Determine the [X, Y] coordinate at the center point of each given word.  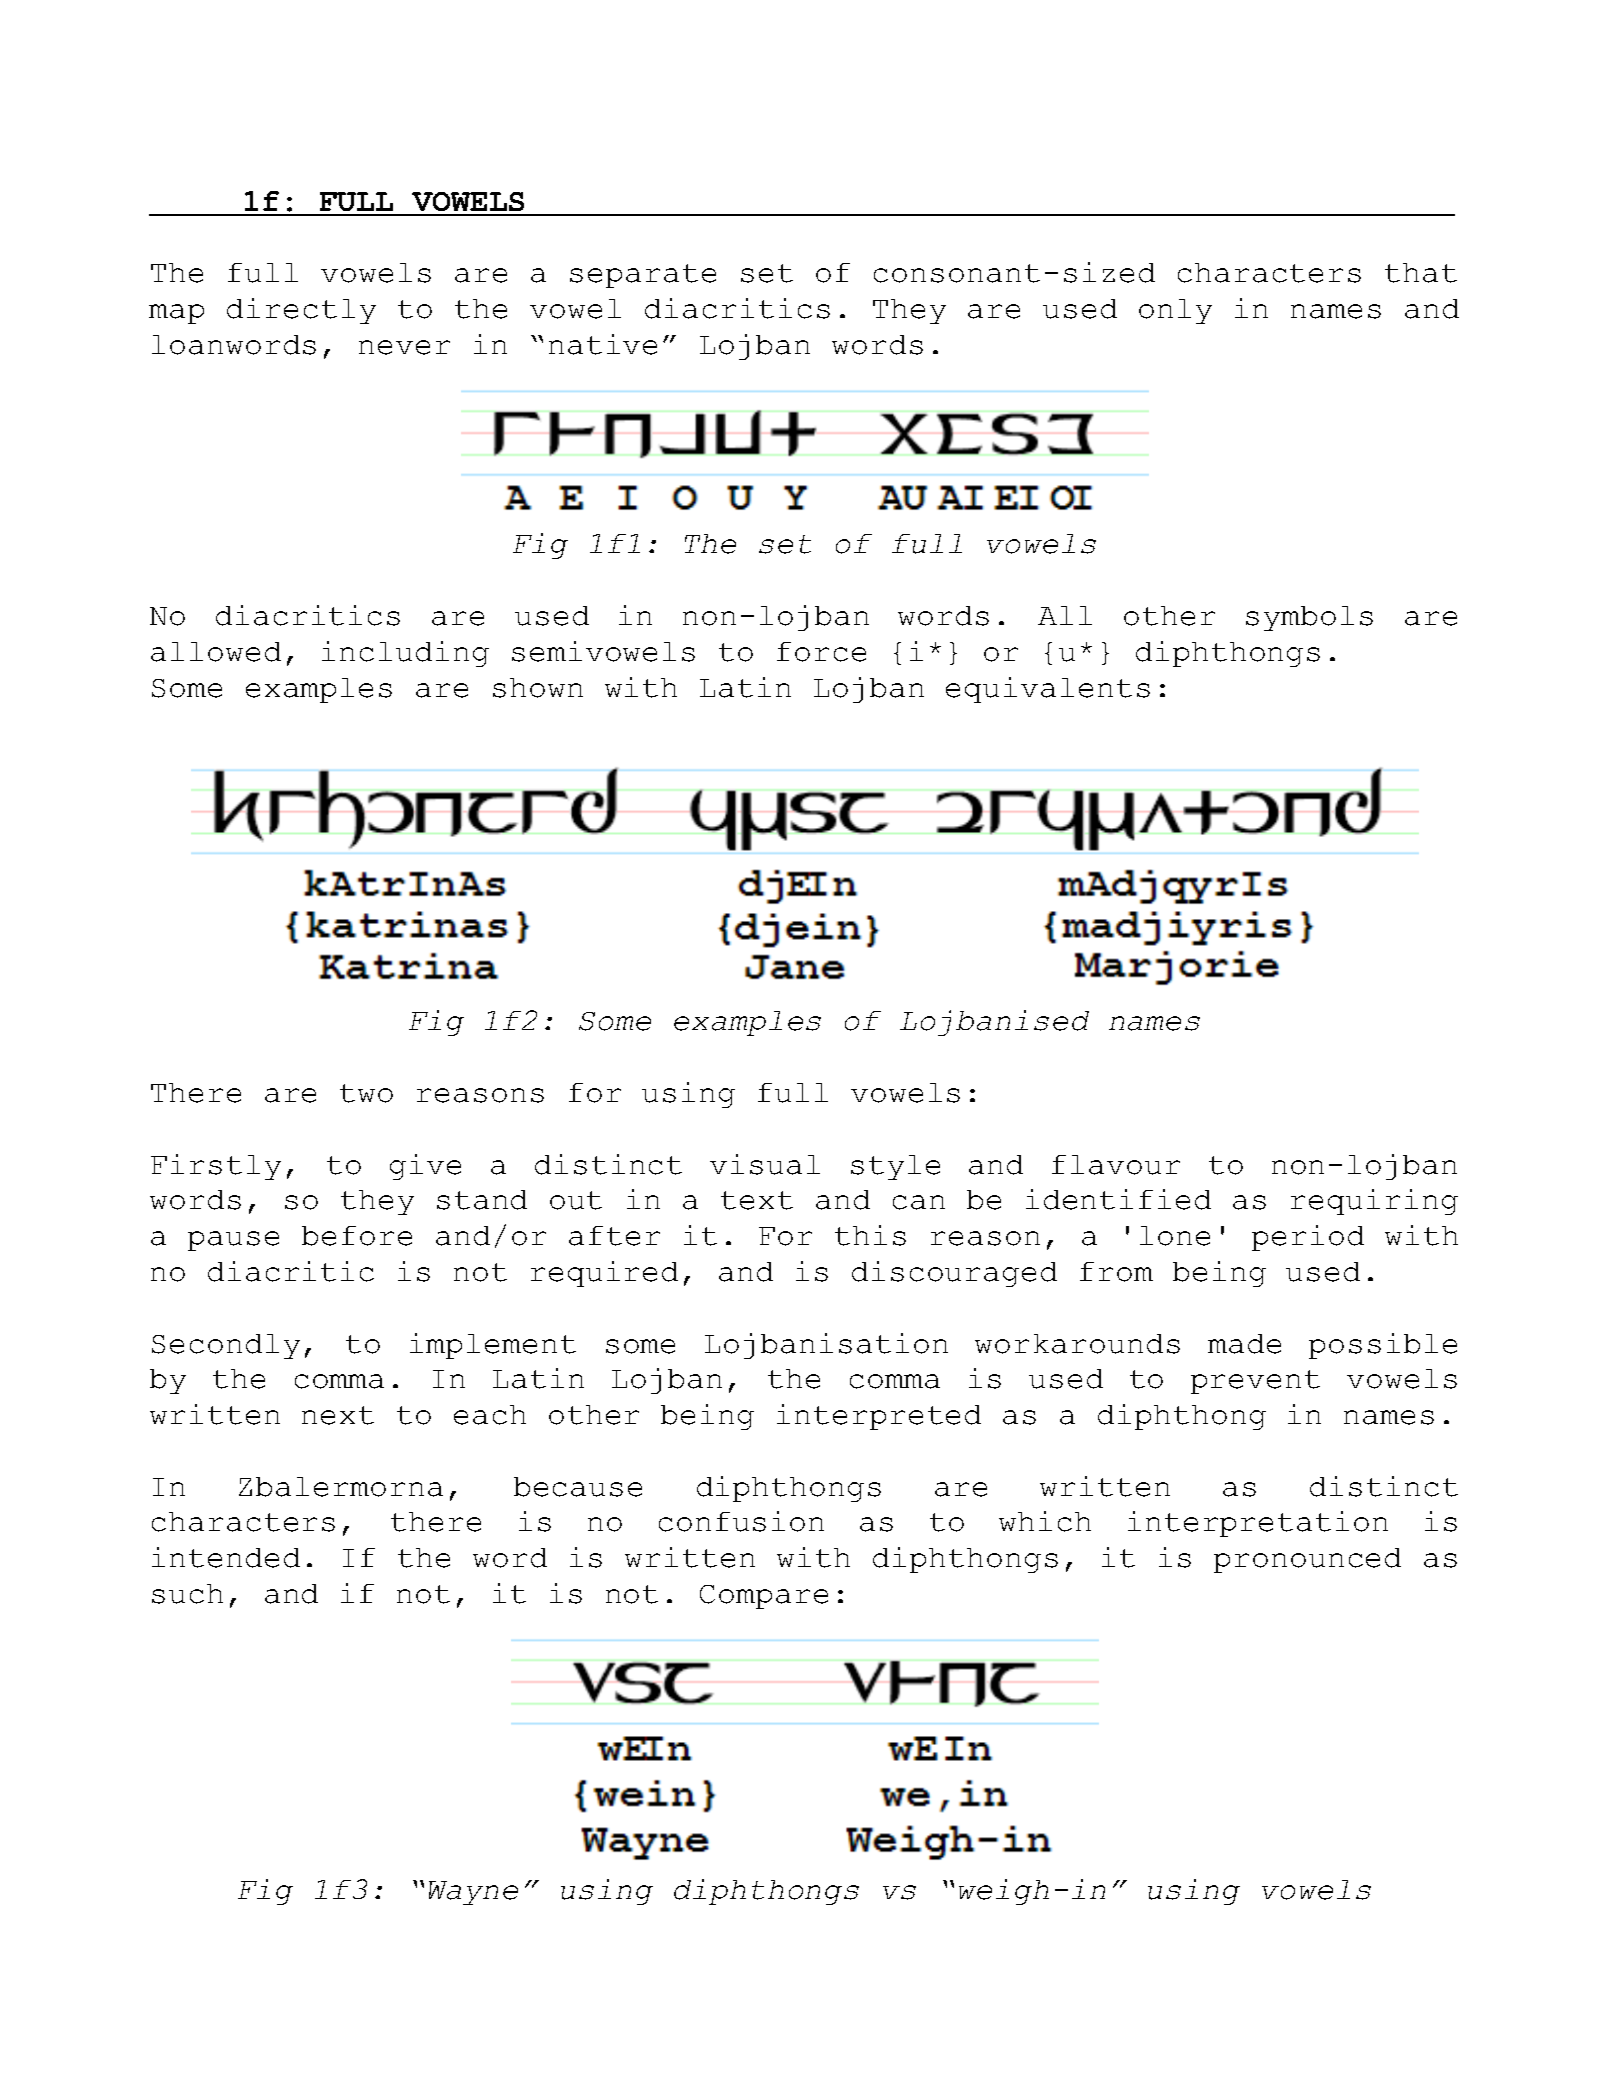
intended [226, 1557]
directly [301, 311]
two [366, 1093]
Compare [764, 1597]
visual [765, 1164]
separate [643, 276]
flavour [1116, 1165]
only [1175, 311]
